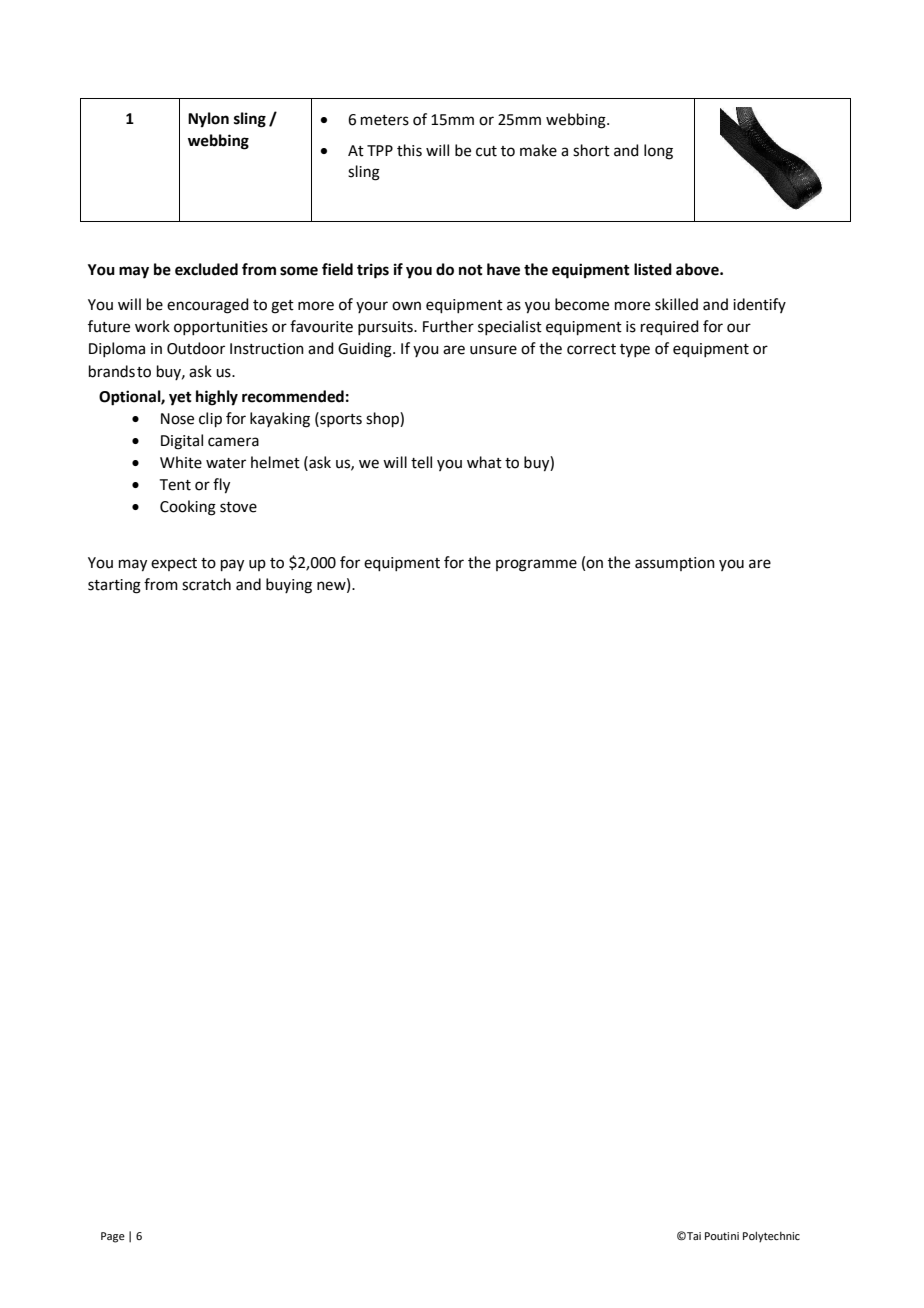 The image size is (924, 1308). Describe the element at coordinates (409, 150) in the image. I see `this` at that location.
